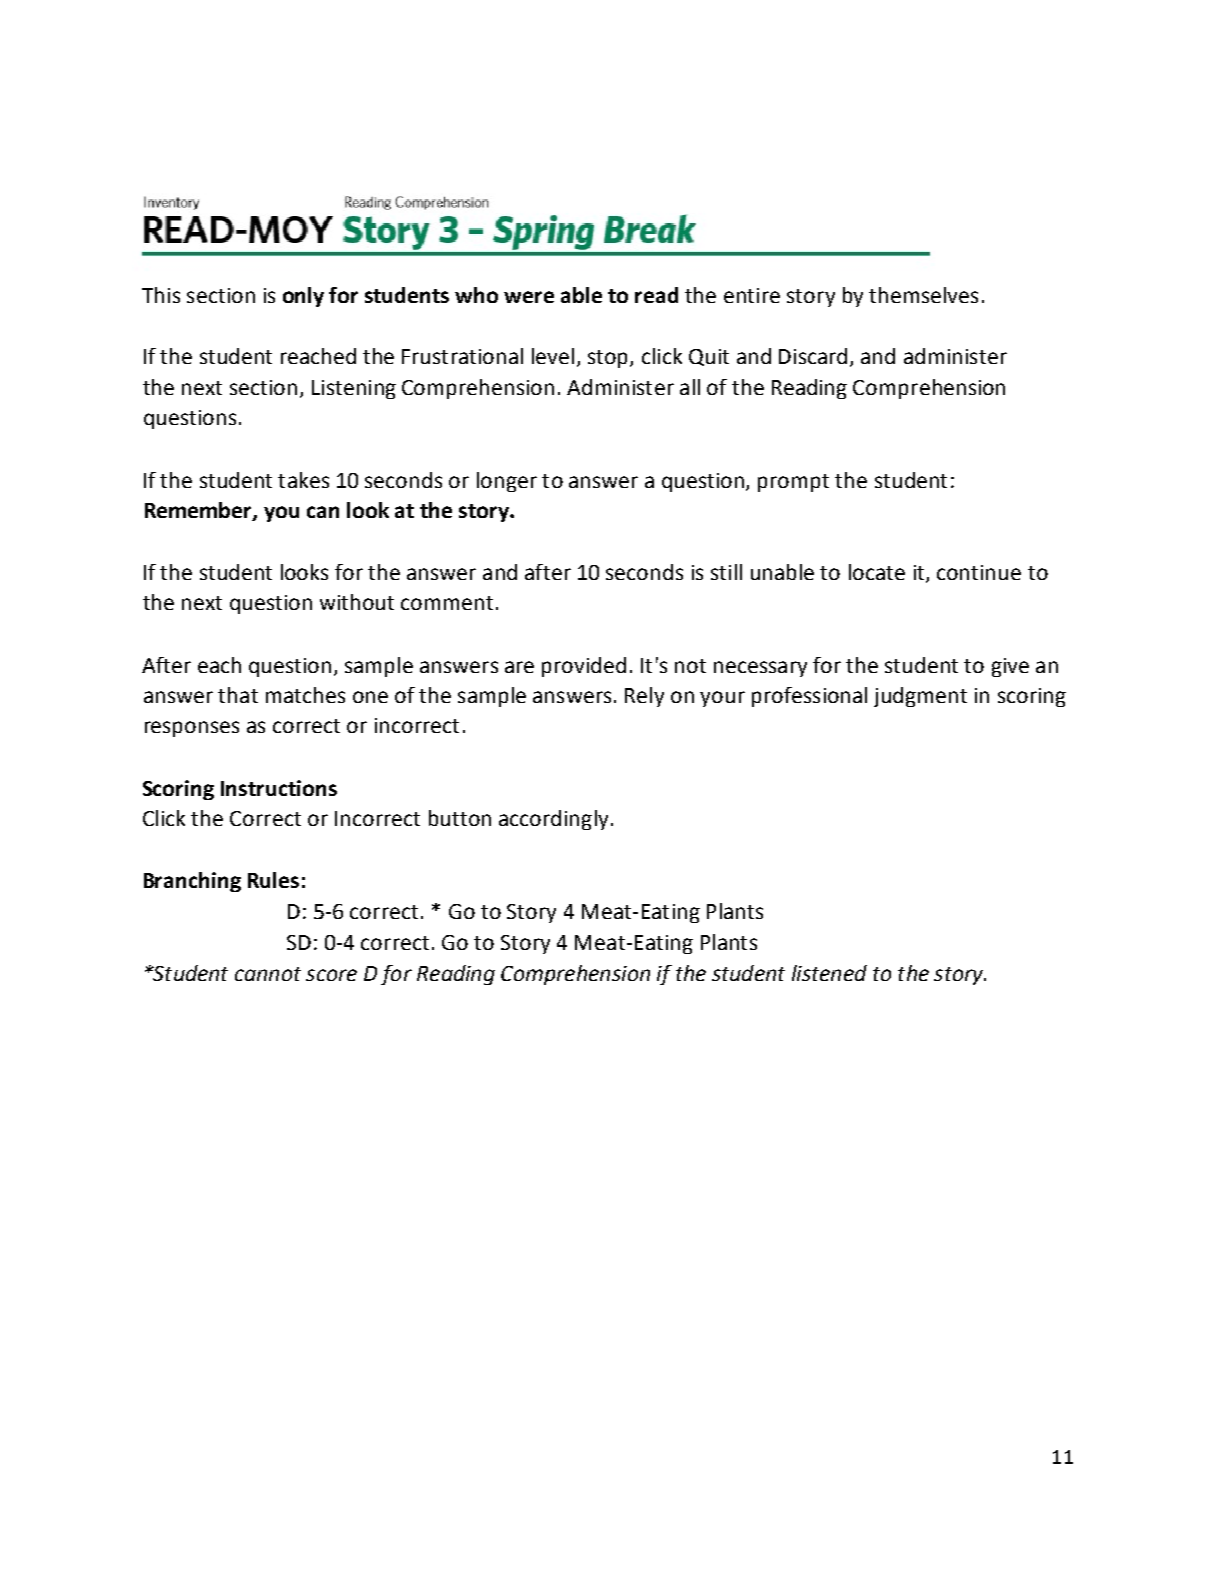 The width and height of the document is (1217, 1575). Describe the element at coordinates (584, 667) in the document. I see `provided` at that location.
